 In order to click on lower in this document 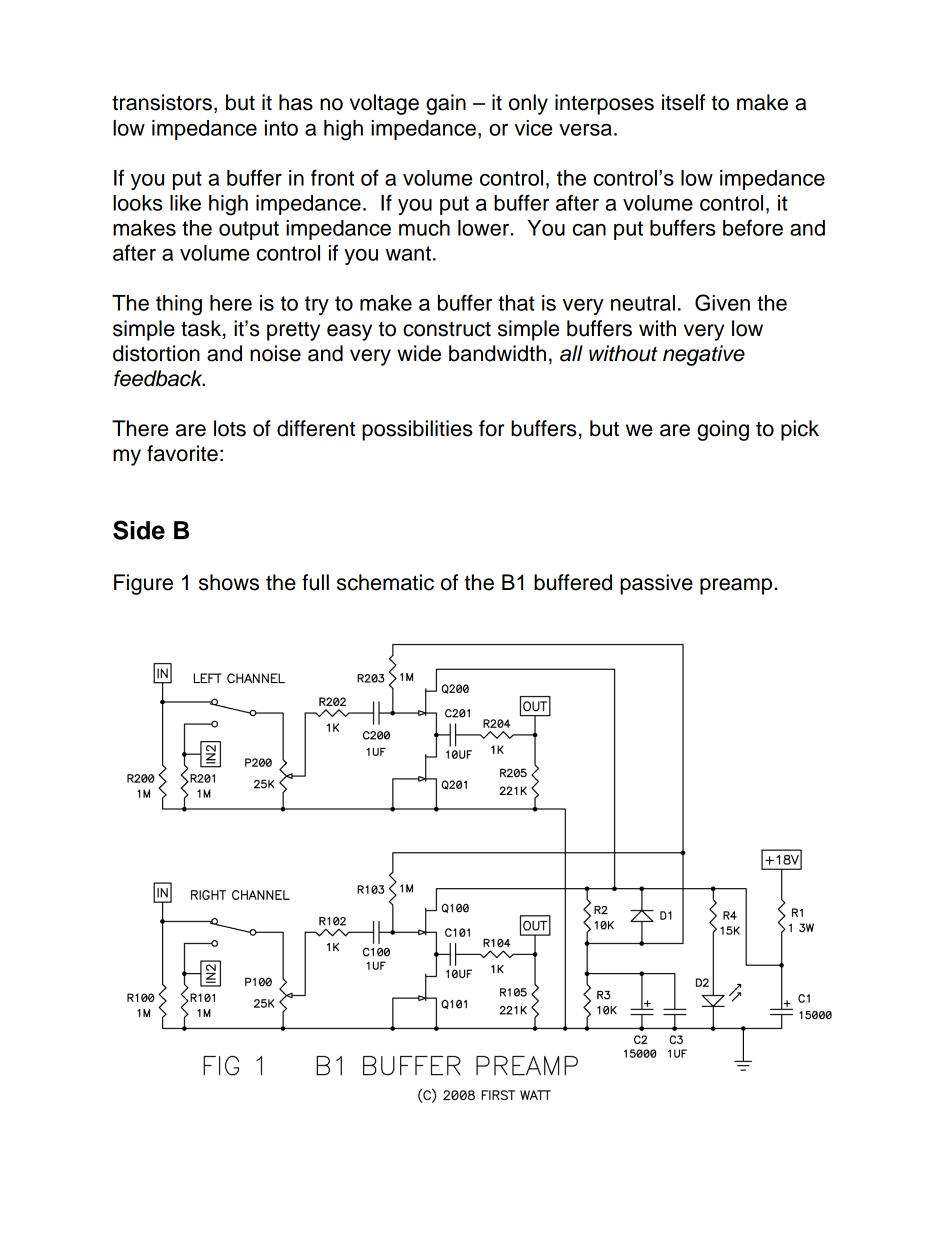, I will do `click(485, 228)`.
